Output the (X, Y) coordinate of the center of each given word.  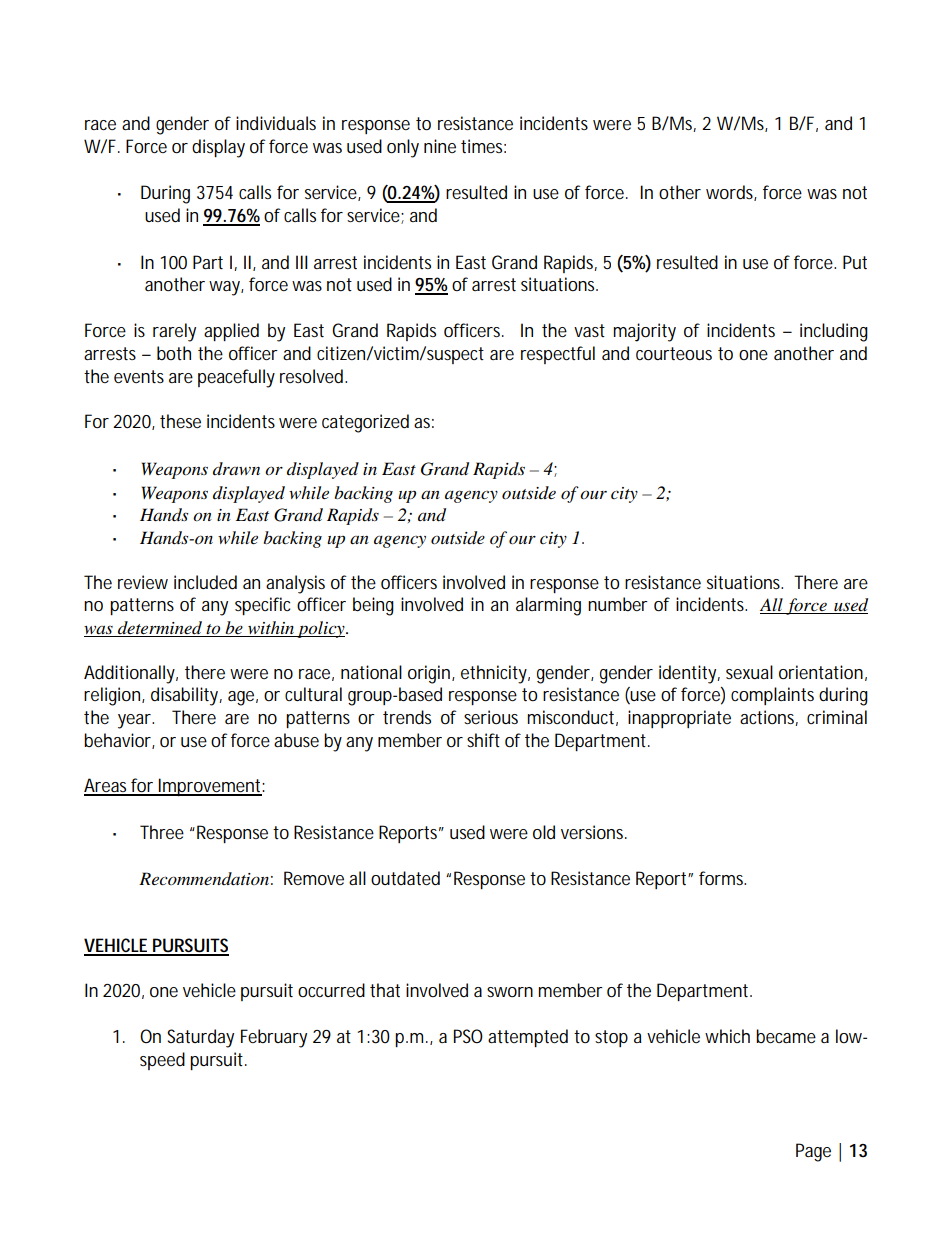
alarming (548, 606)
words (729, 192)
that (385, 990)
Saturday (200, 1038)
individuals (276, 123)
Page (813, 1152)
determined (160, 629)
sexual (749, 672)
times (481, 146)
